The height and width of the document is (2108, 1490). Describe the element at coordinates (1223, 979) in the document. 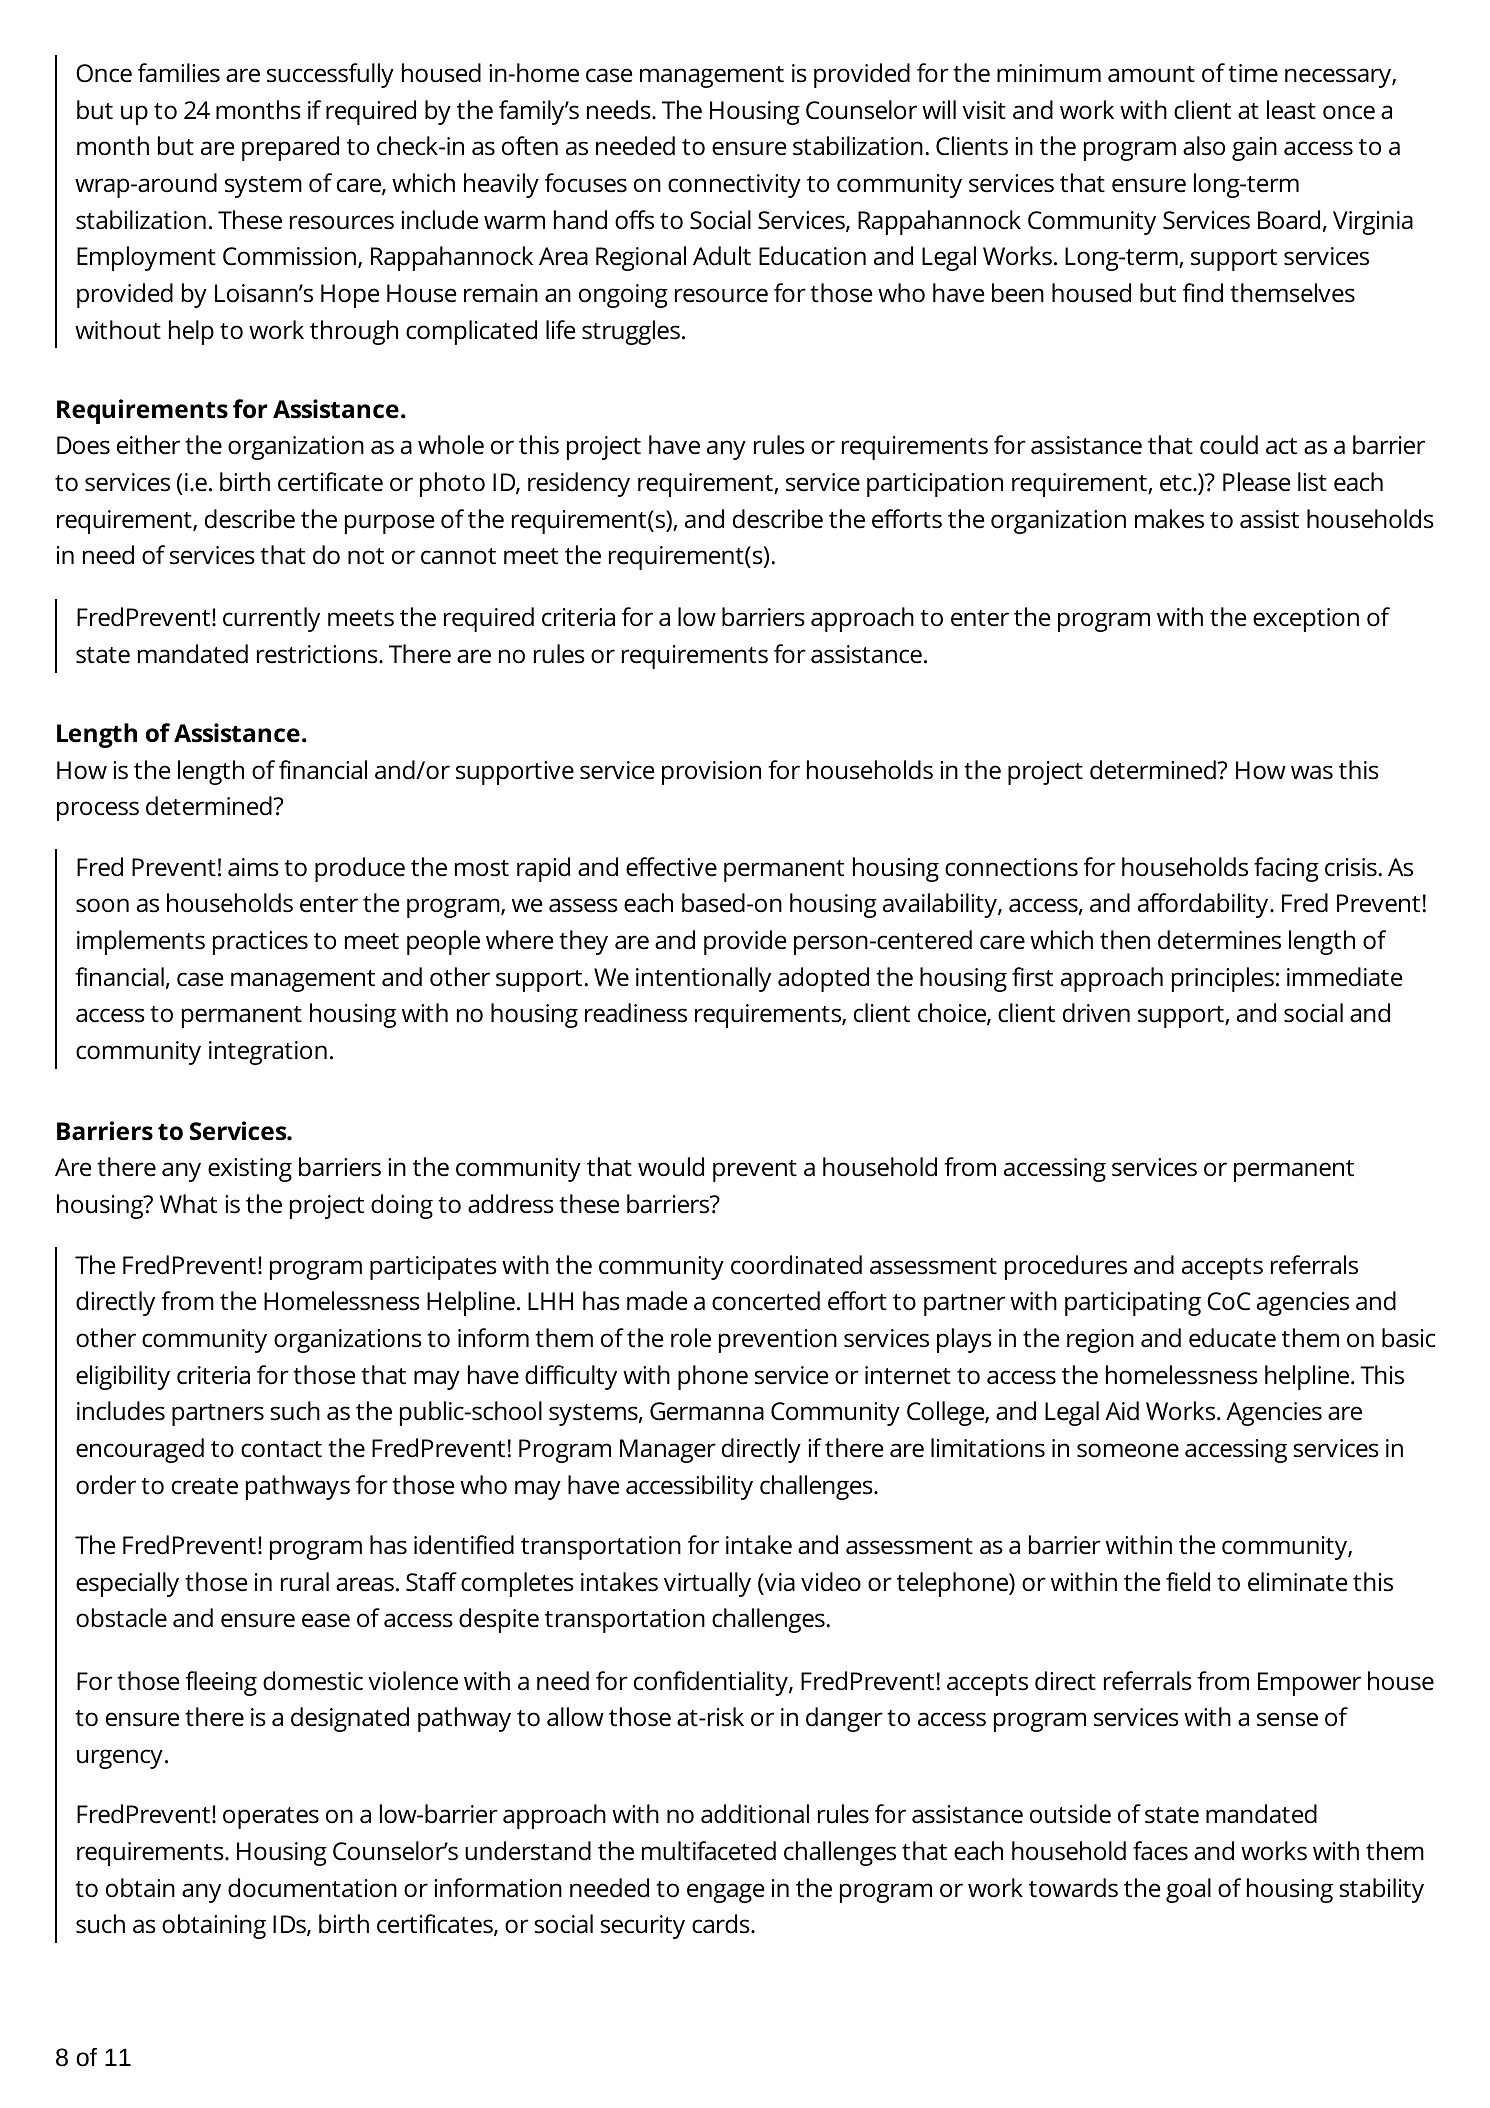

I see `principles` at that location.
